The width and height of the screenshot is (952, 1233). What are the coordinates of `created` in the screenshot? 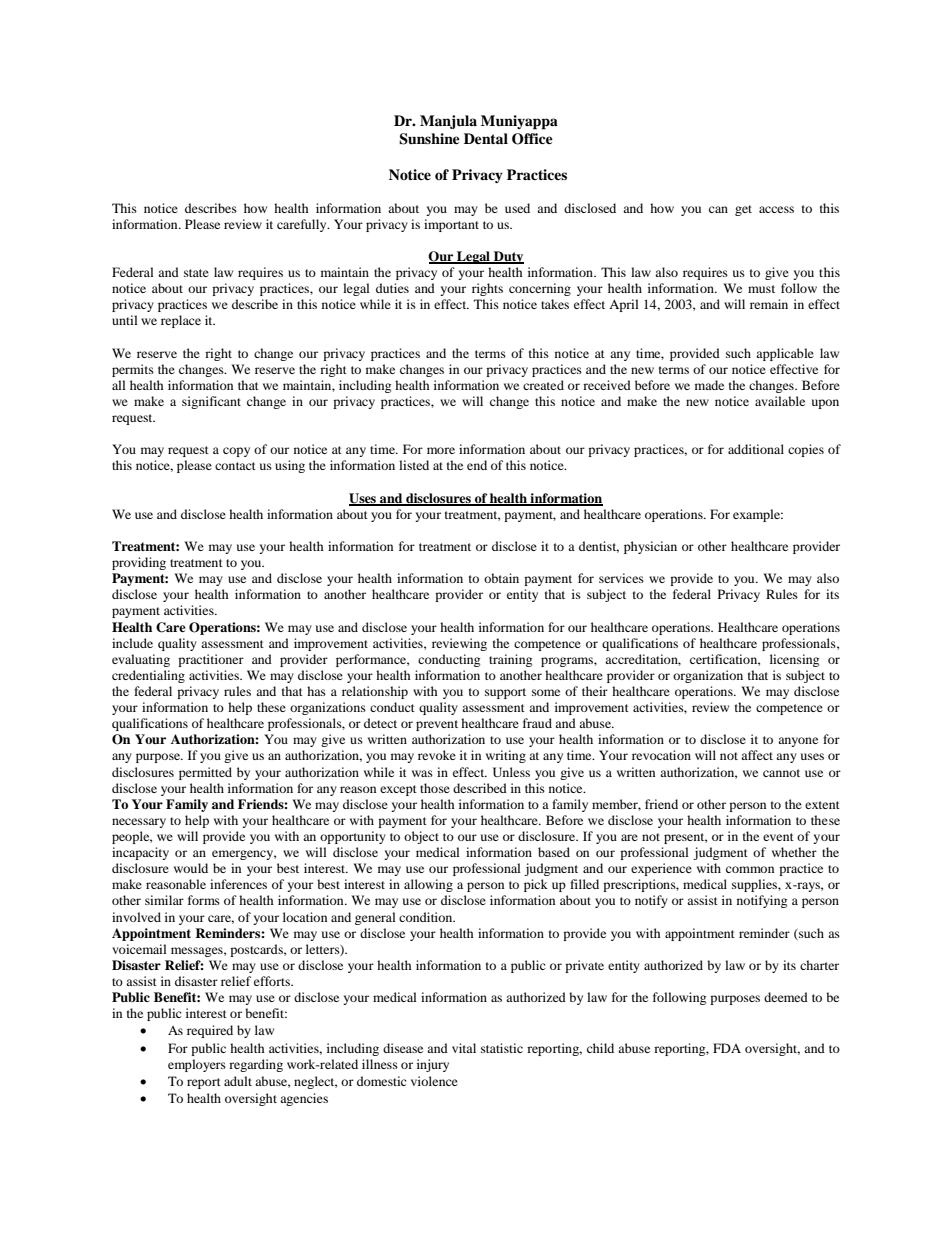 It's located at (543, 385).
